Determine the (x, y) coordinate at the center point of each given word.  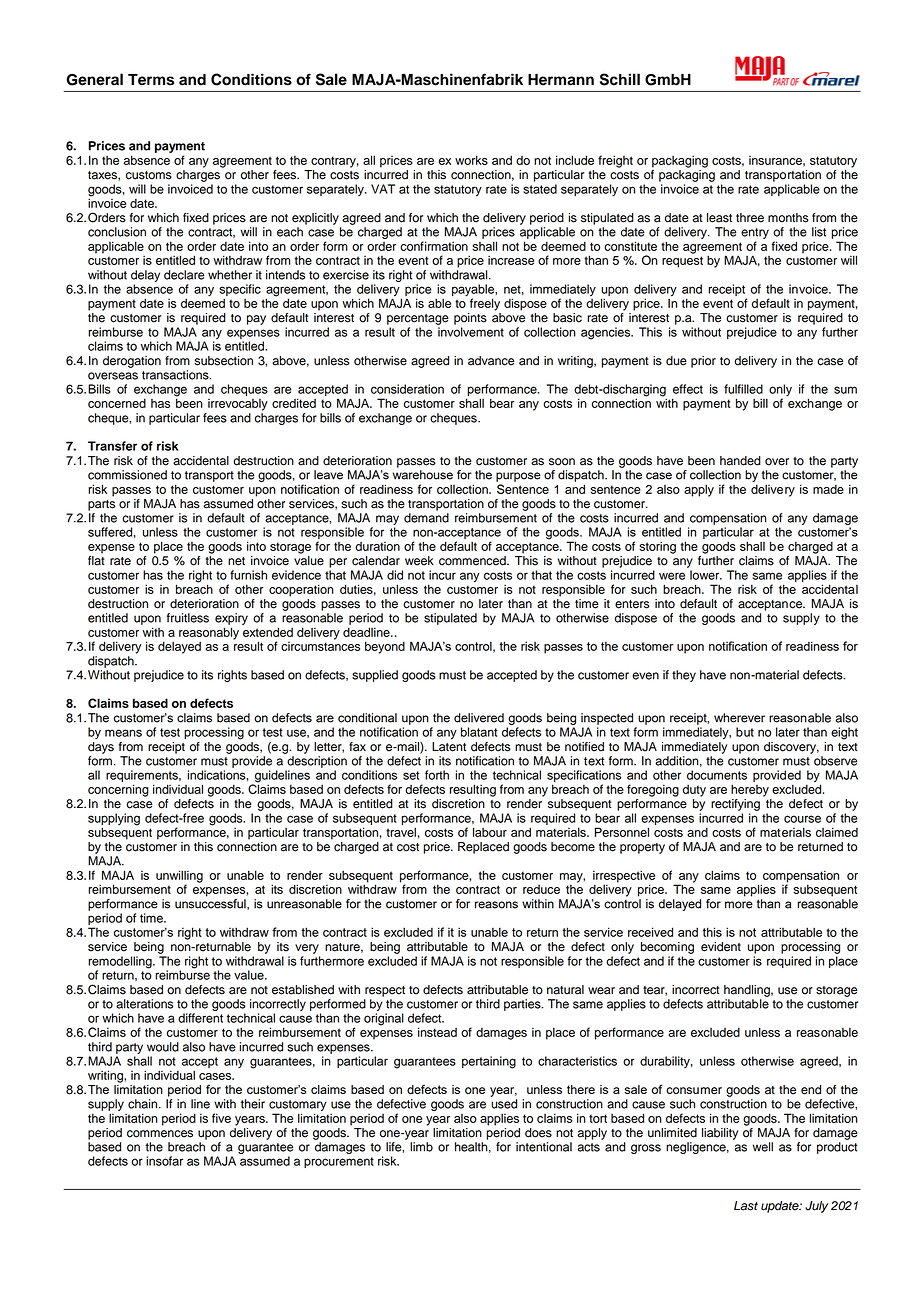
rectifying (735, 805)
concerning (118, 790)
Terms (151, 80)
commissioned (127, 475)
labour (490, 832)
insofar (164, 1161)
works (471, 160)
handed (740, 461)
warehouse (423, 475)
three (750, 218)
